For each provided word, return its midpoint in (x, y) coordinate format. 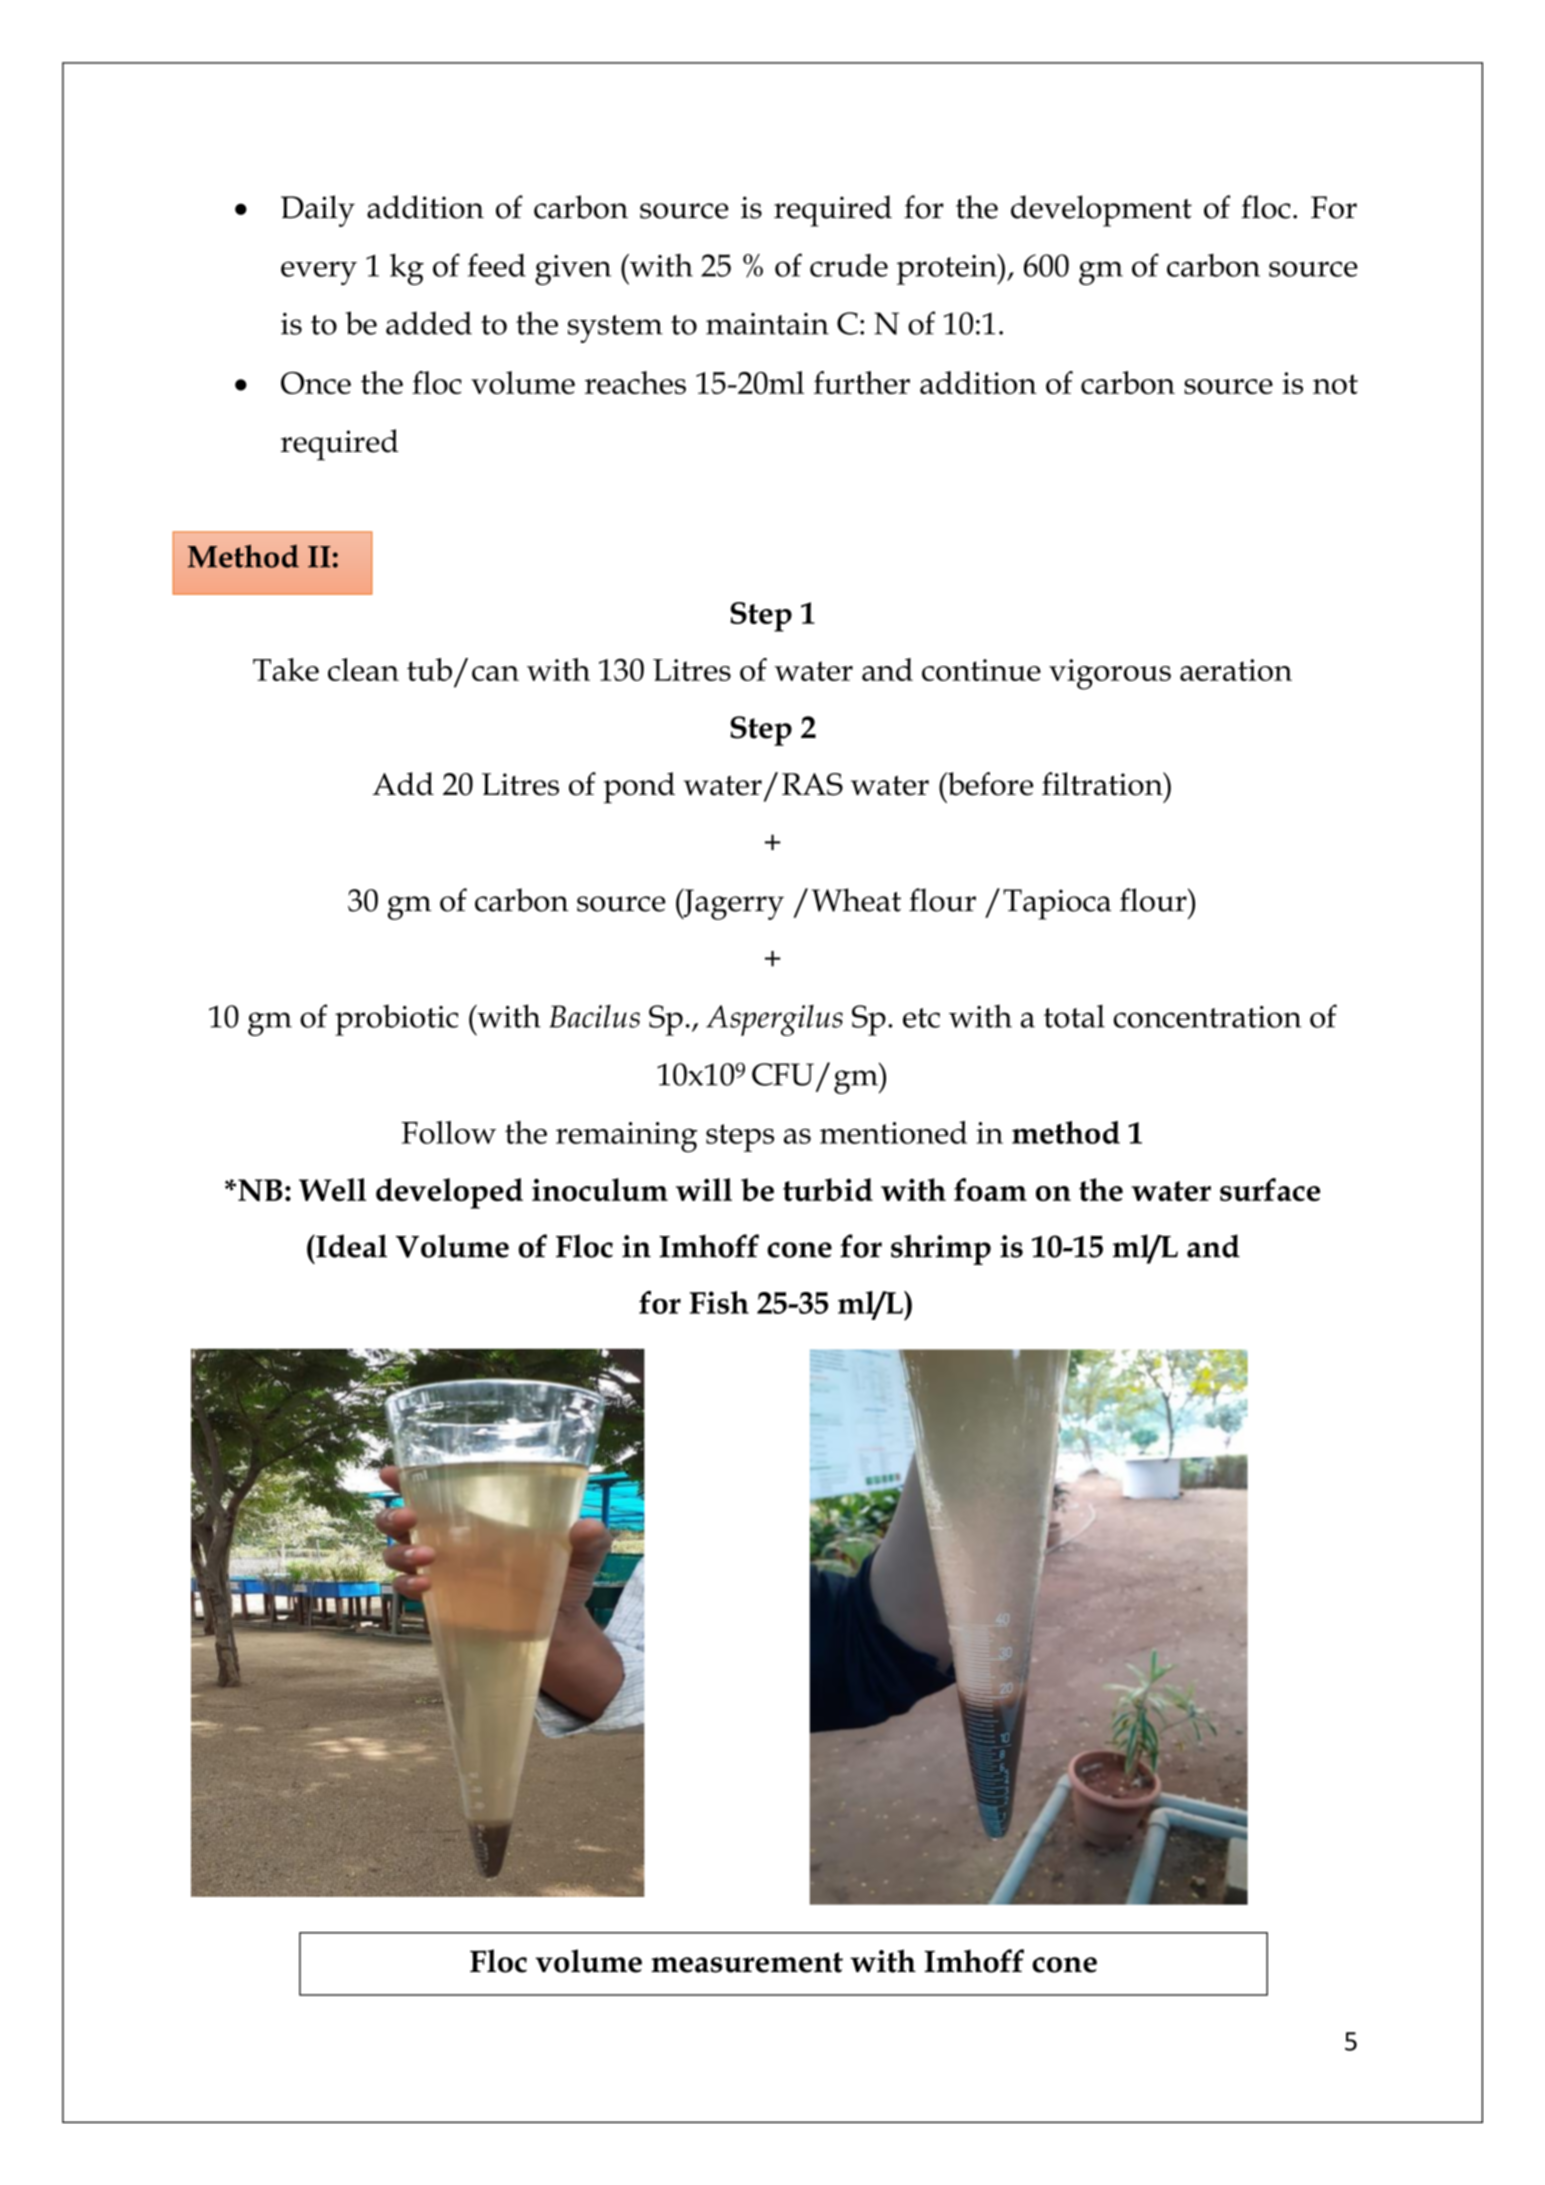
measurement (747, 1962)
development (1101, 211)
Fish (719, 1302)
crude (849, 265)
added (429, 323)
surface (1270, 1189)
